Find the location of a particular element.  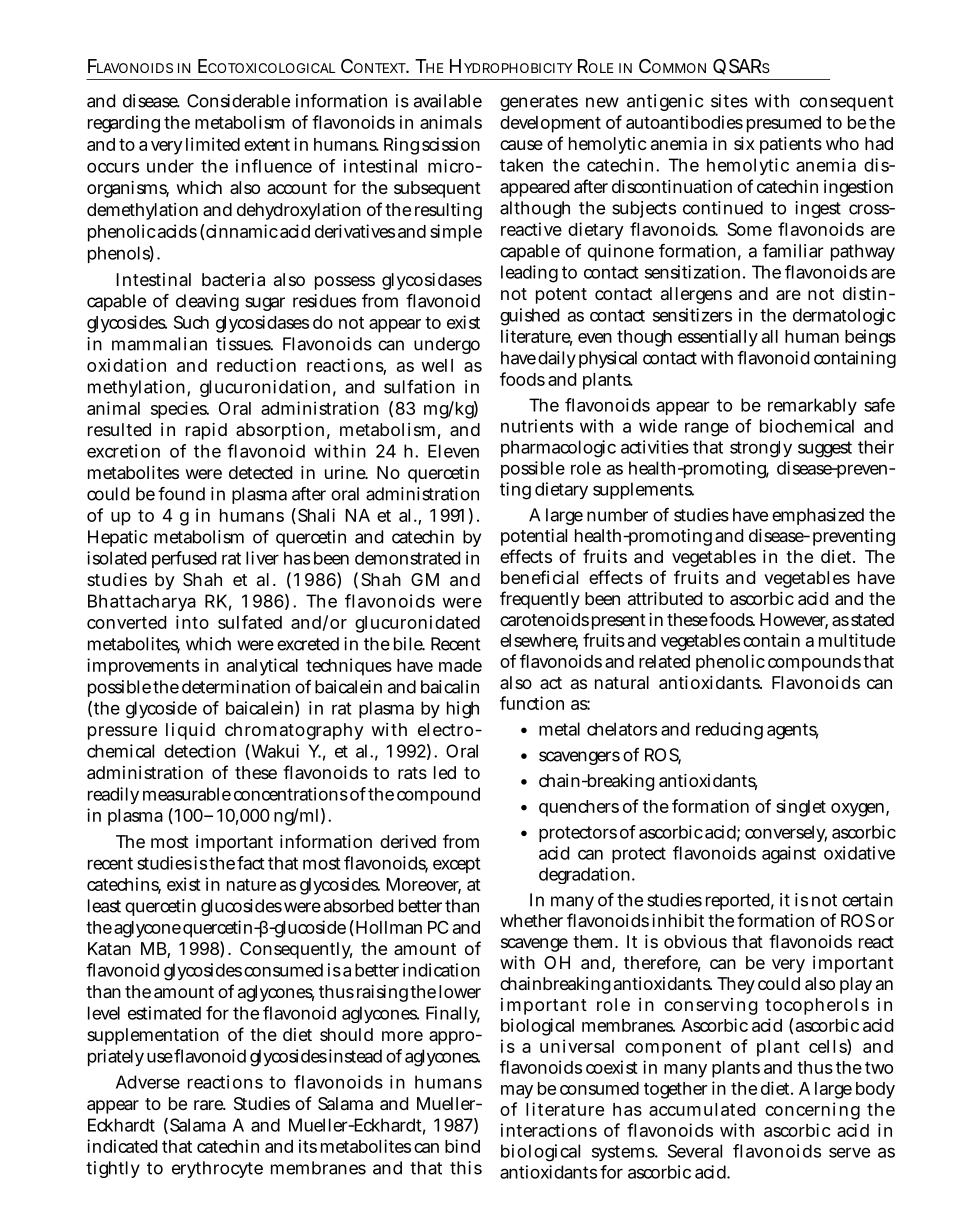

nature is located at coordinates (251, 885).
